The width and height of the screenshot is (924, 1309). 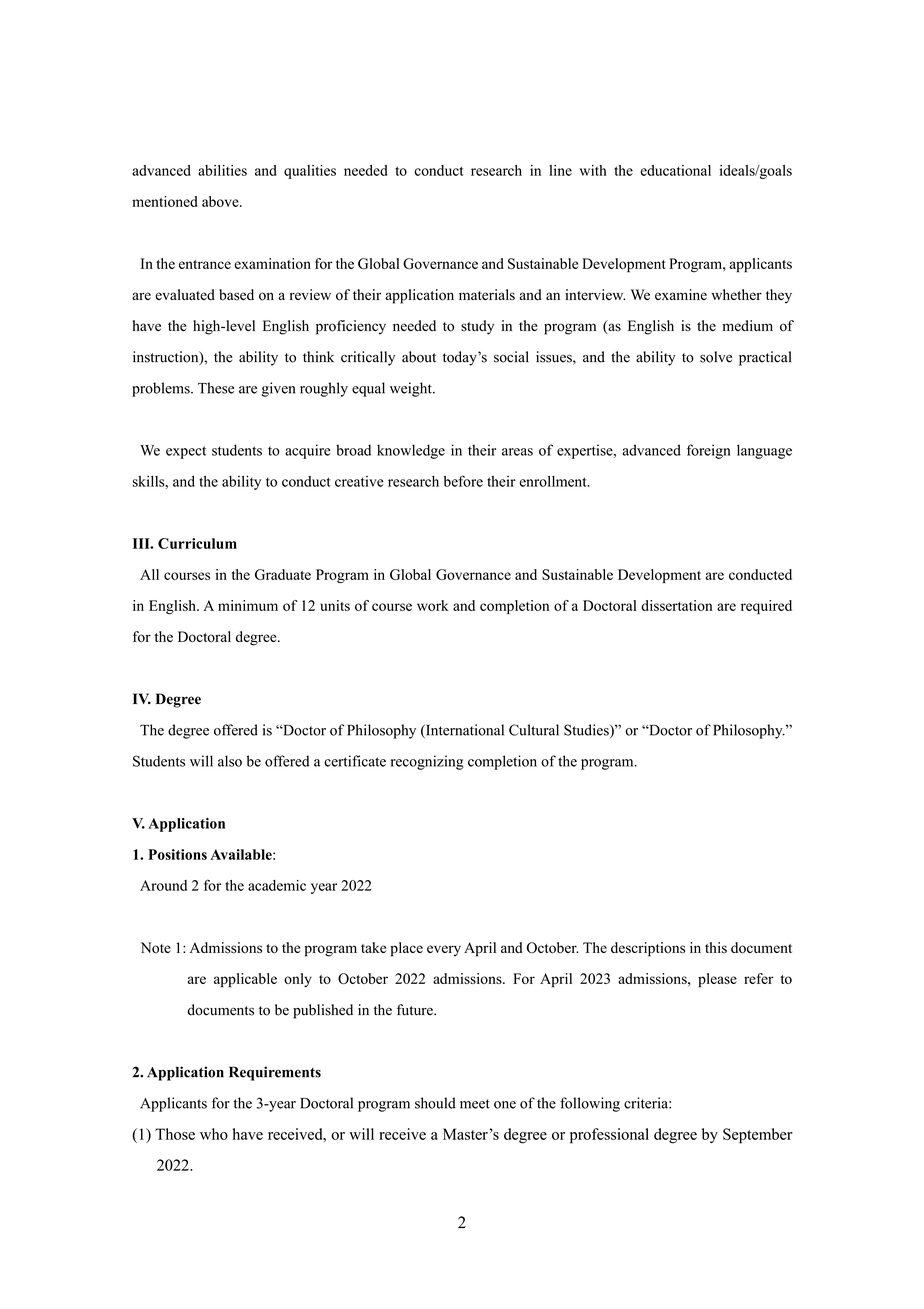 I want to click on work, so click(x=433, y=605).
